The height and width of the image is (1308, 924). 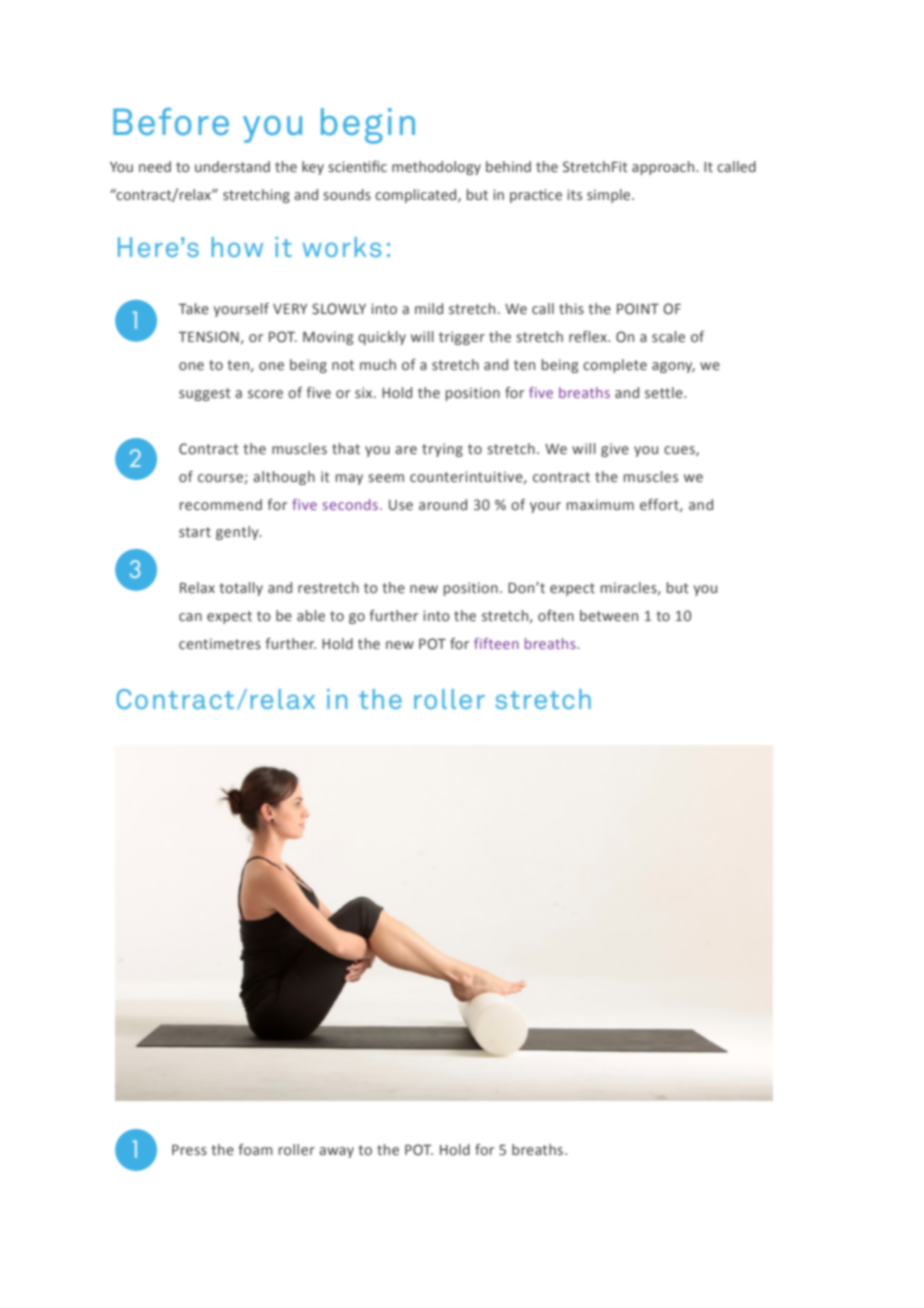 I want to click on fifteen, so click(x=496, y=643).
